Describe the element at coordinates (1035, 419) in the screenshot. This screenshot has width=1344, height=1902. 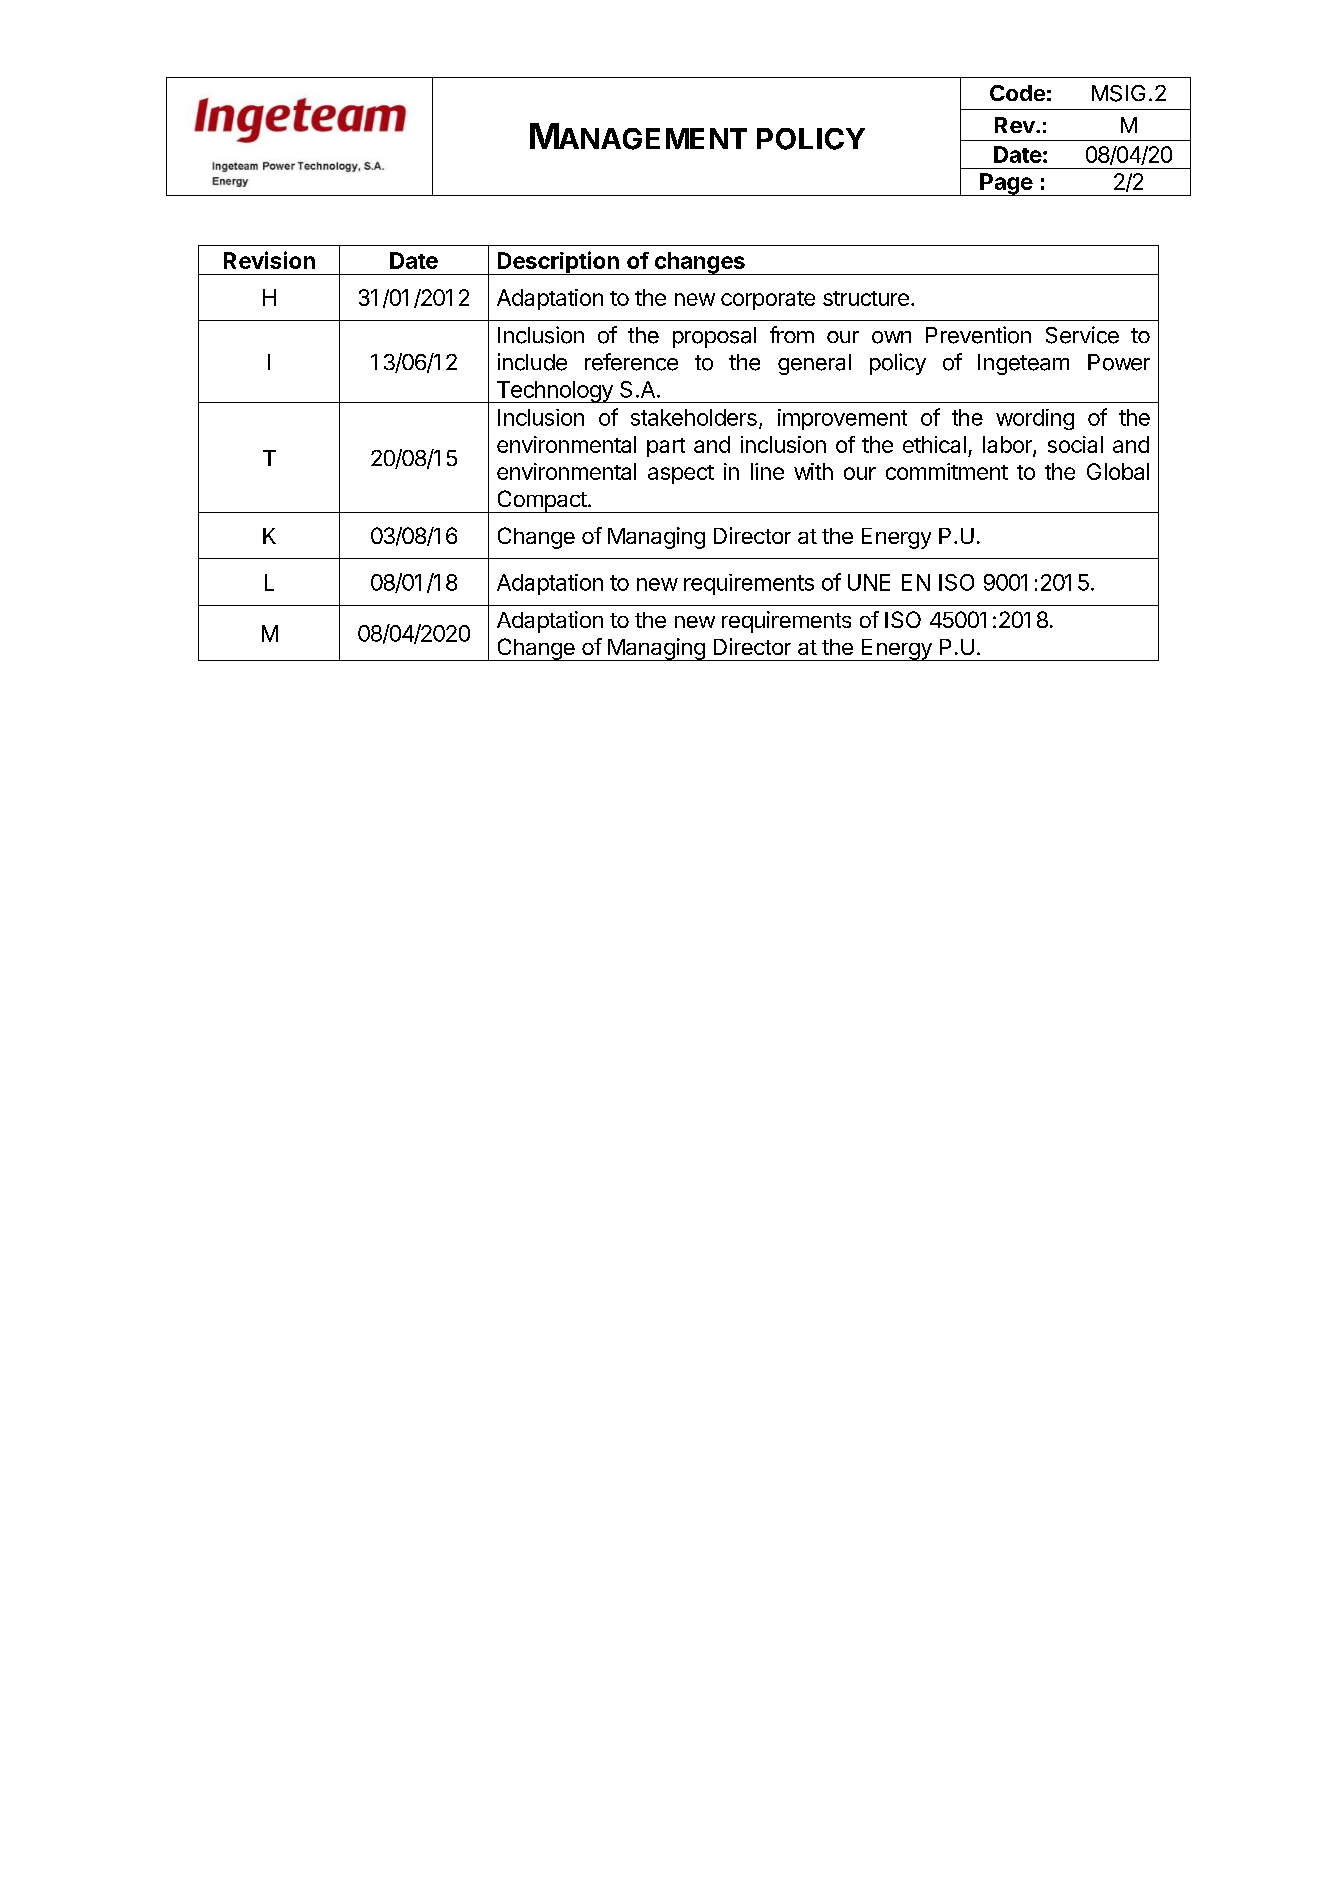
I see `wording` at that location.
